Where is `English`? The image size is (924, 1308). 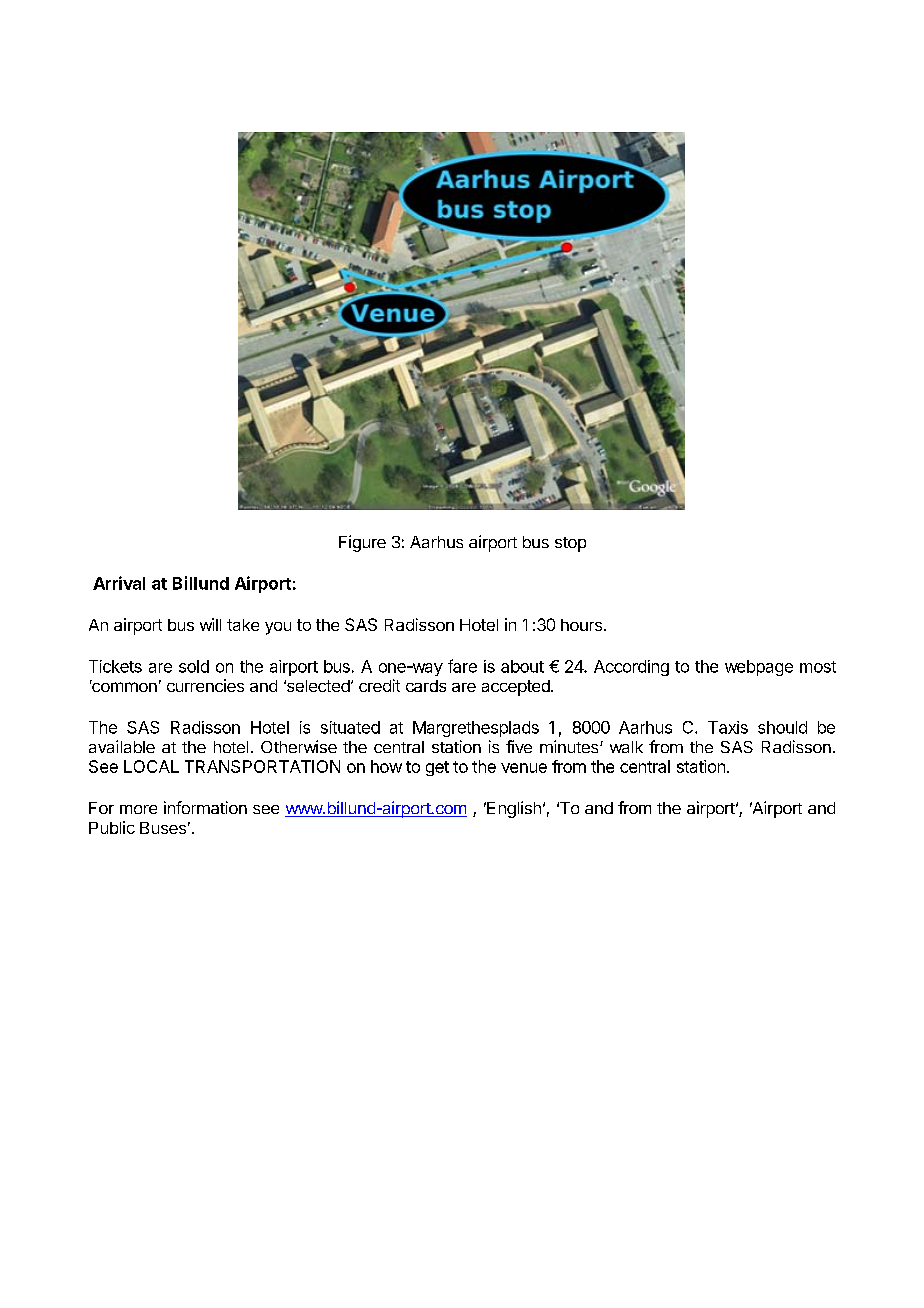 English is located at coordinates (513, 809).
